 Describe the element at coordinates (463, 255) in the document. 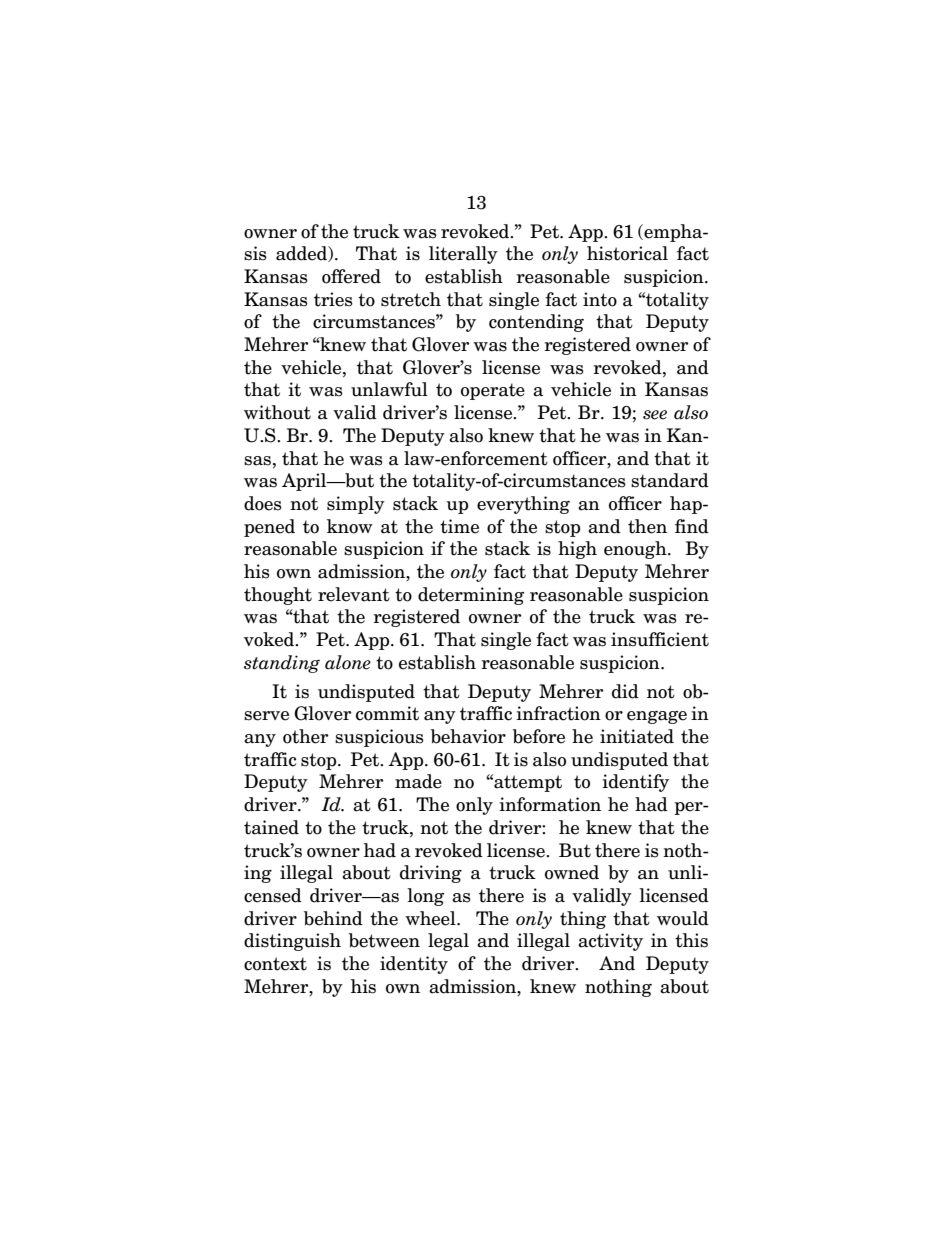

I see `literally` at that location.
